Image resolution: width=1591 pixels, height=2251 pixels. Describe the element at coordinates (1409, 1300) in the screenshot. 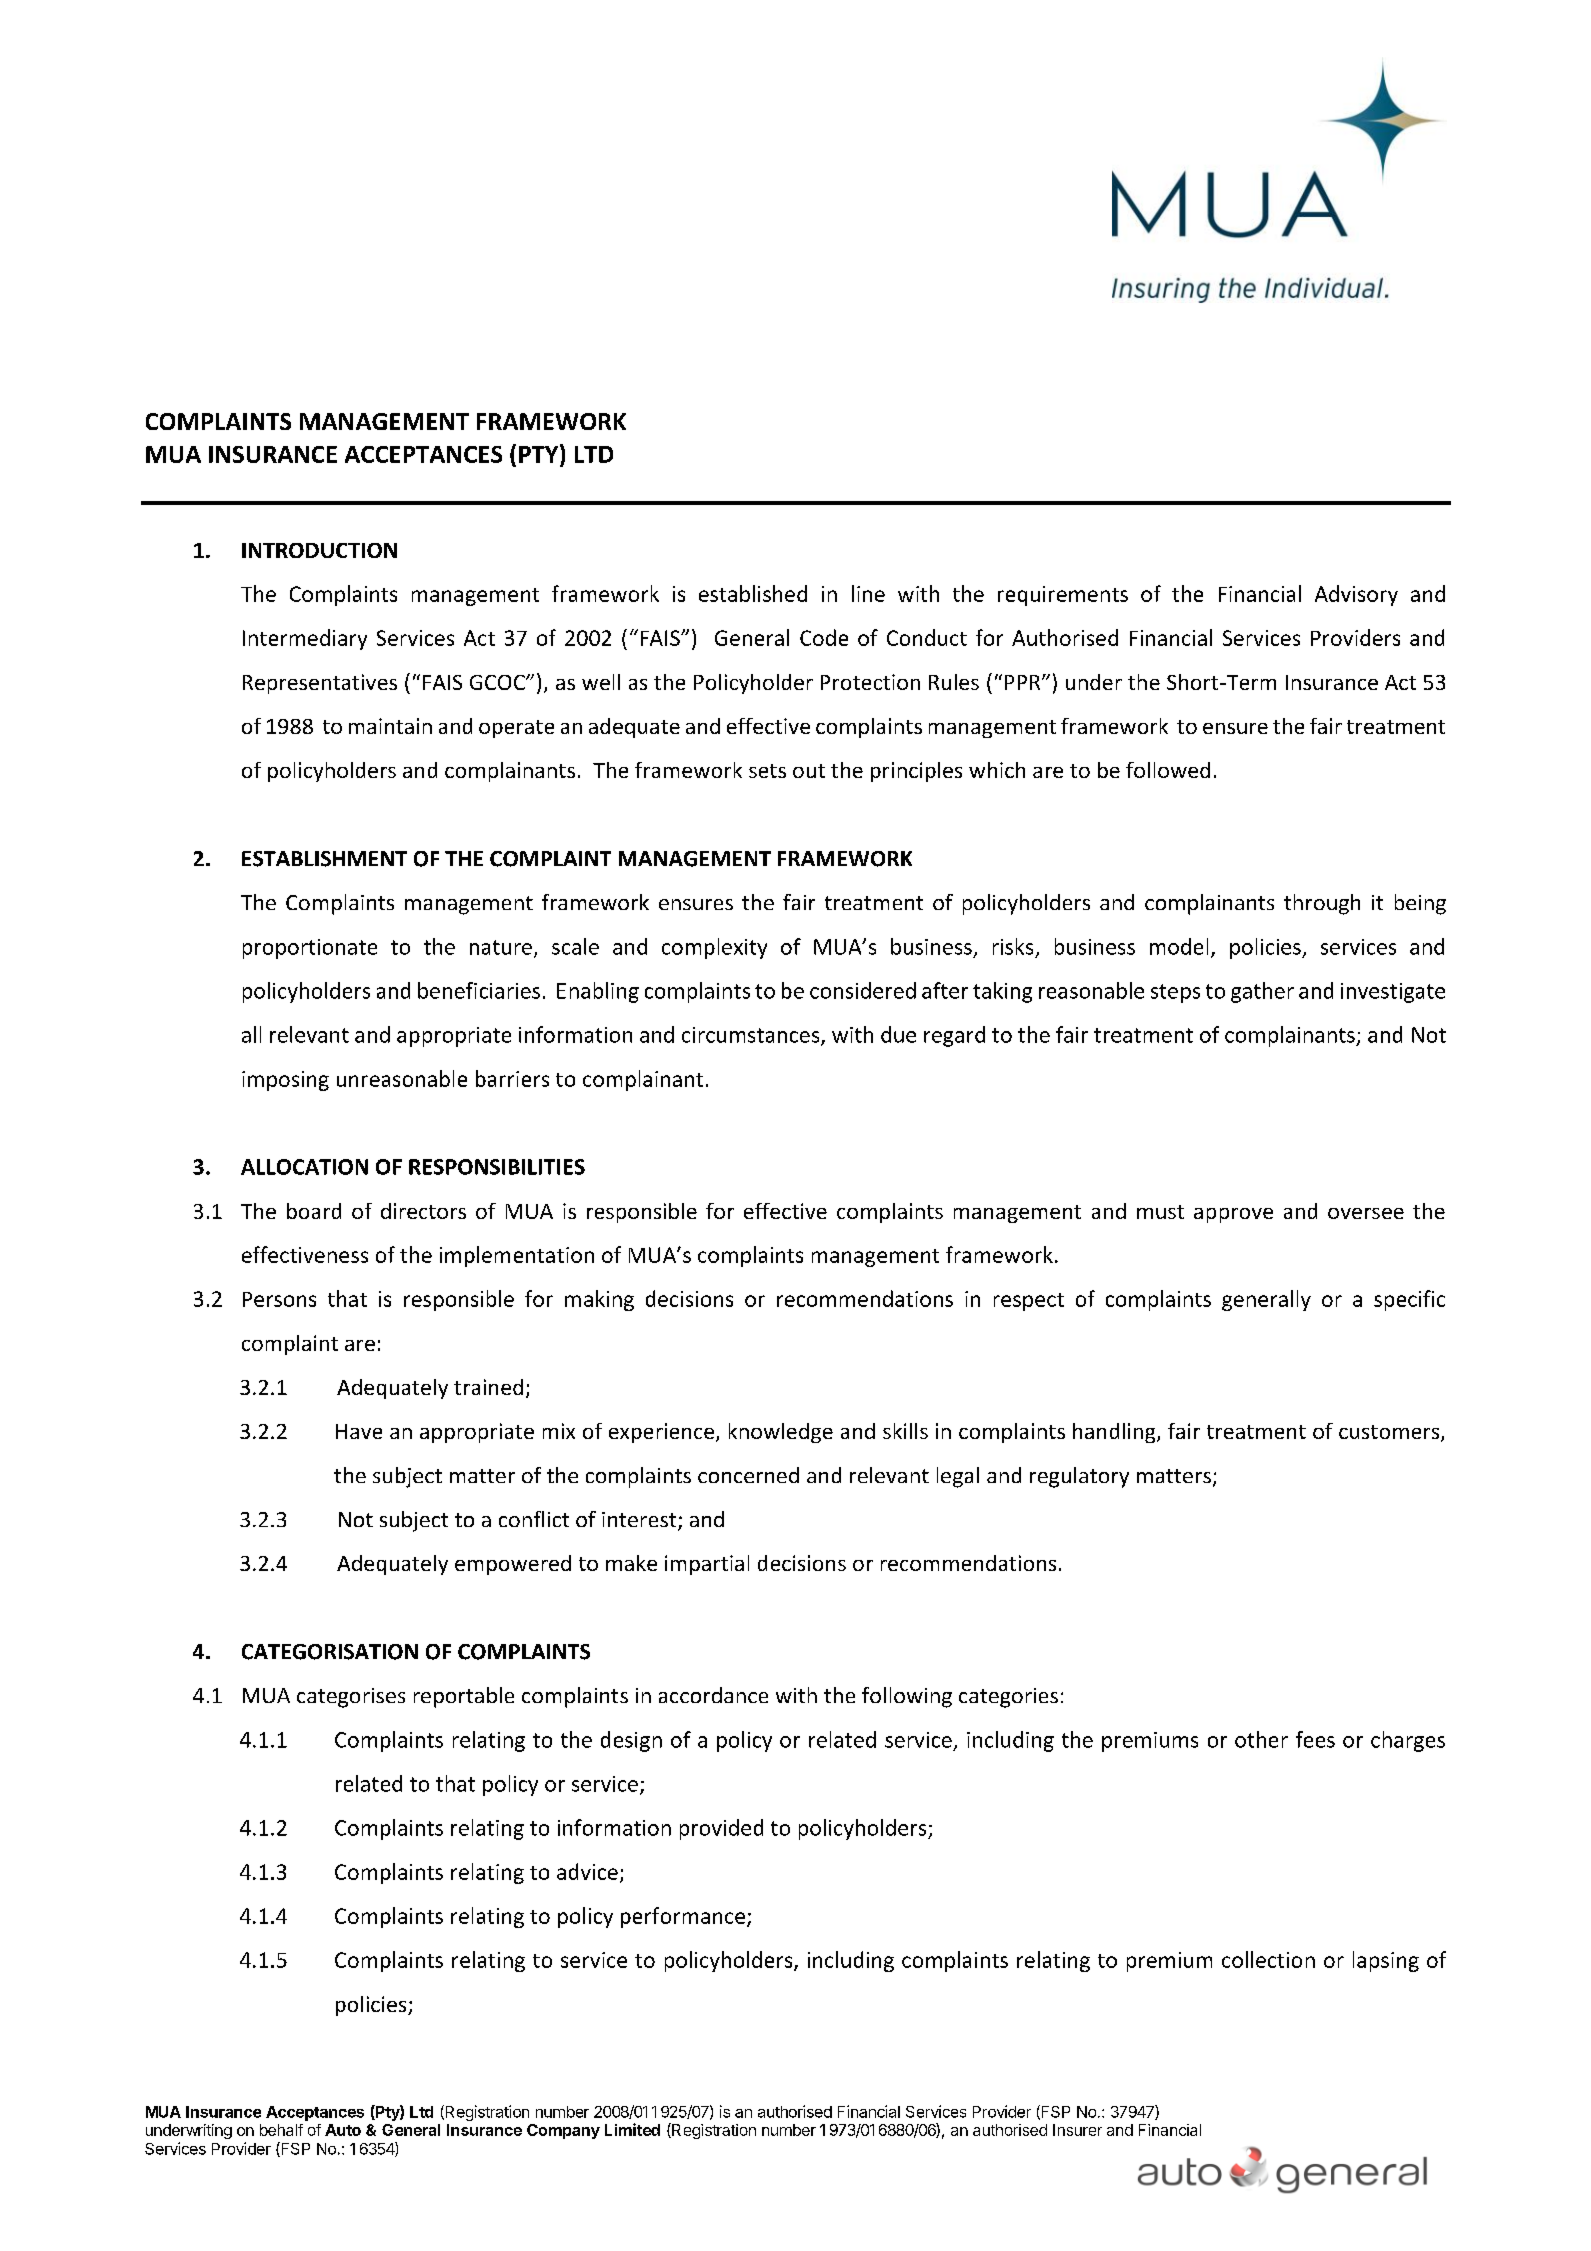

I see `specific` at that location.
